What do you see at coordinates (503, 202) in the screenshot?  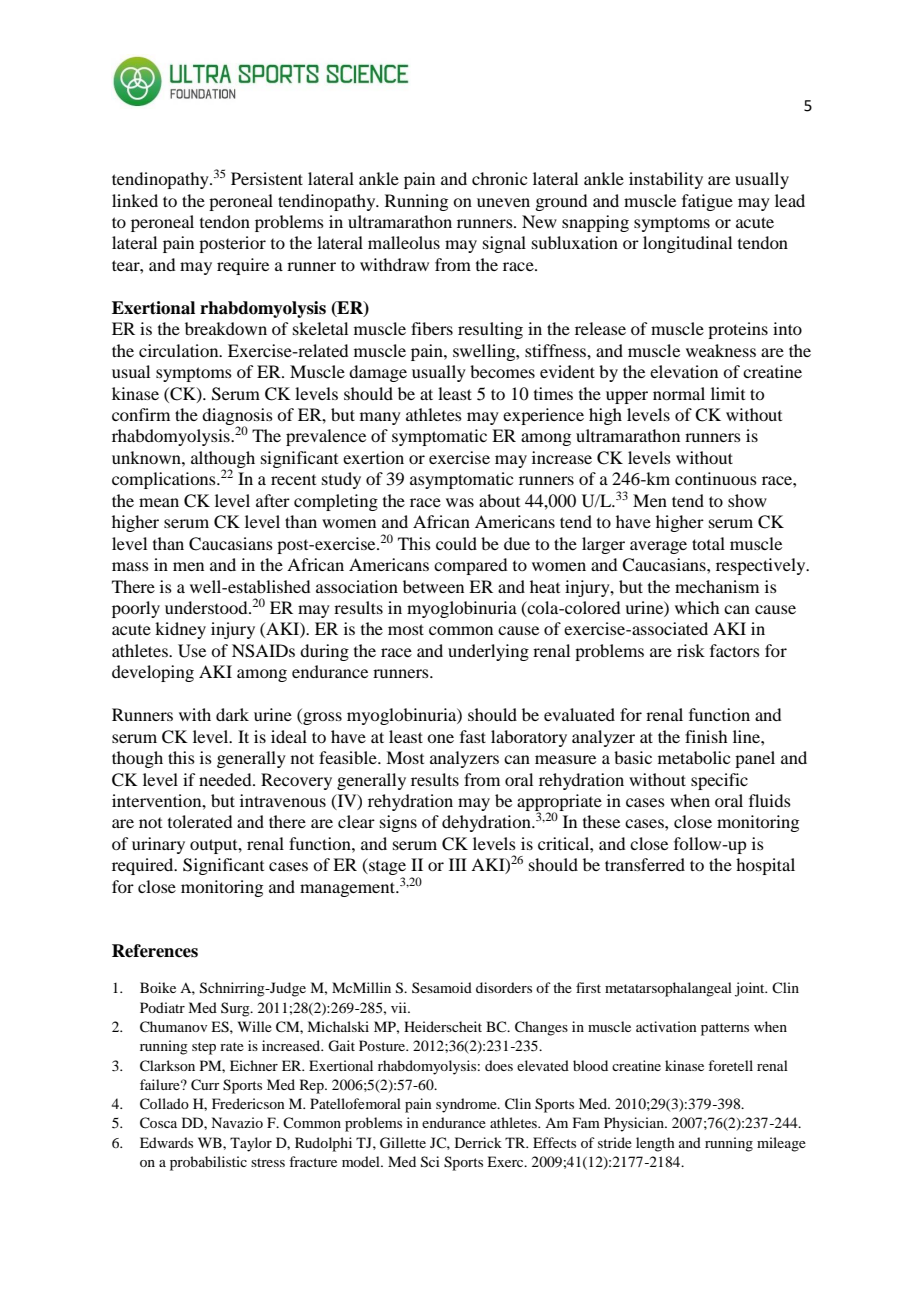 I see `uneven` at bounding box center [503, 202].
